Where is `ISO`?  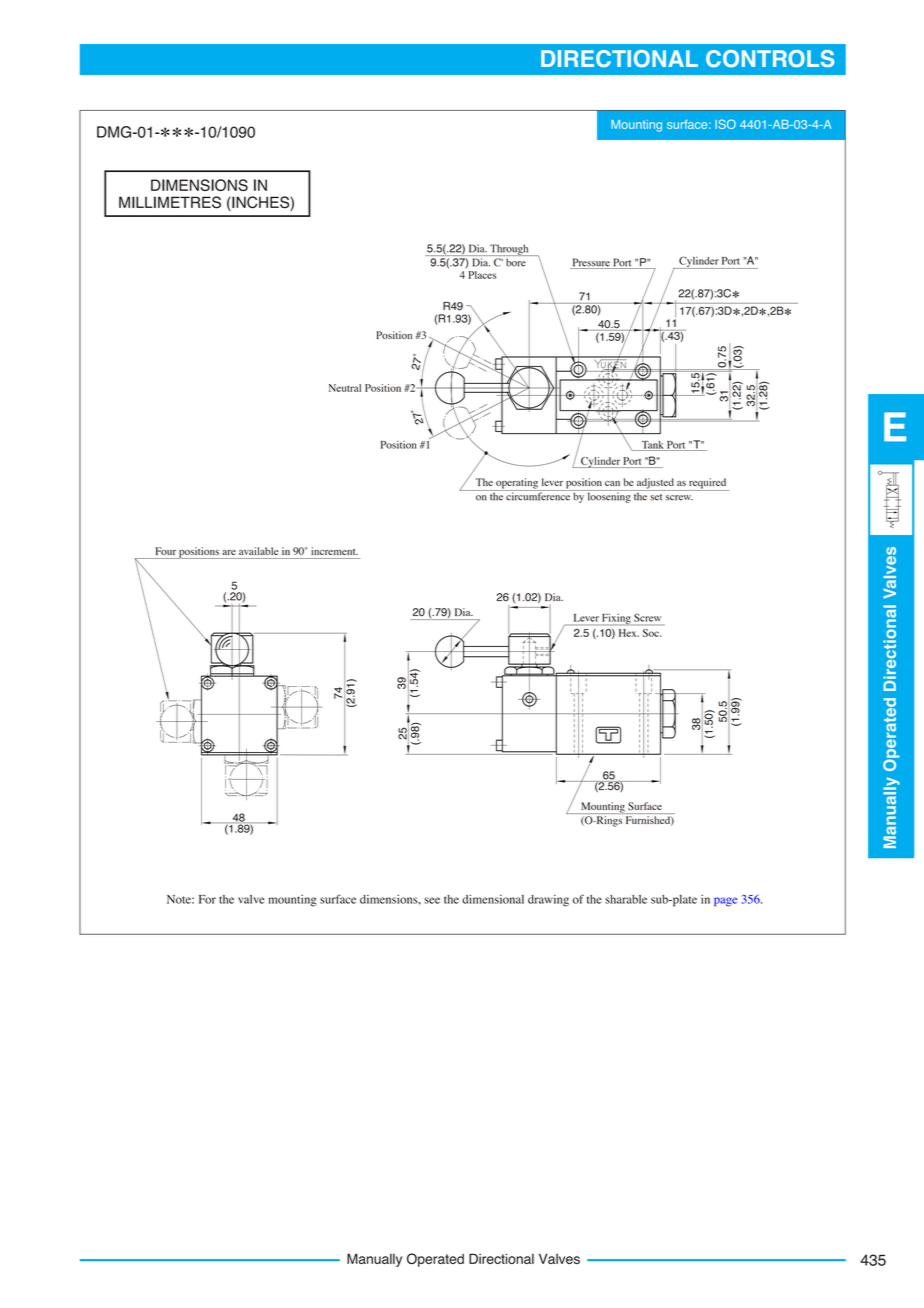 ISO is located at coordinates (725, 124).
